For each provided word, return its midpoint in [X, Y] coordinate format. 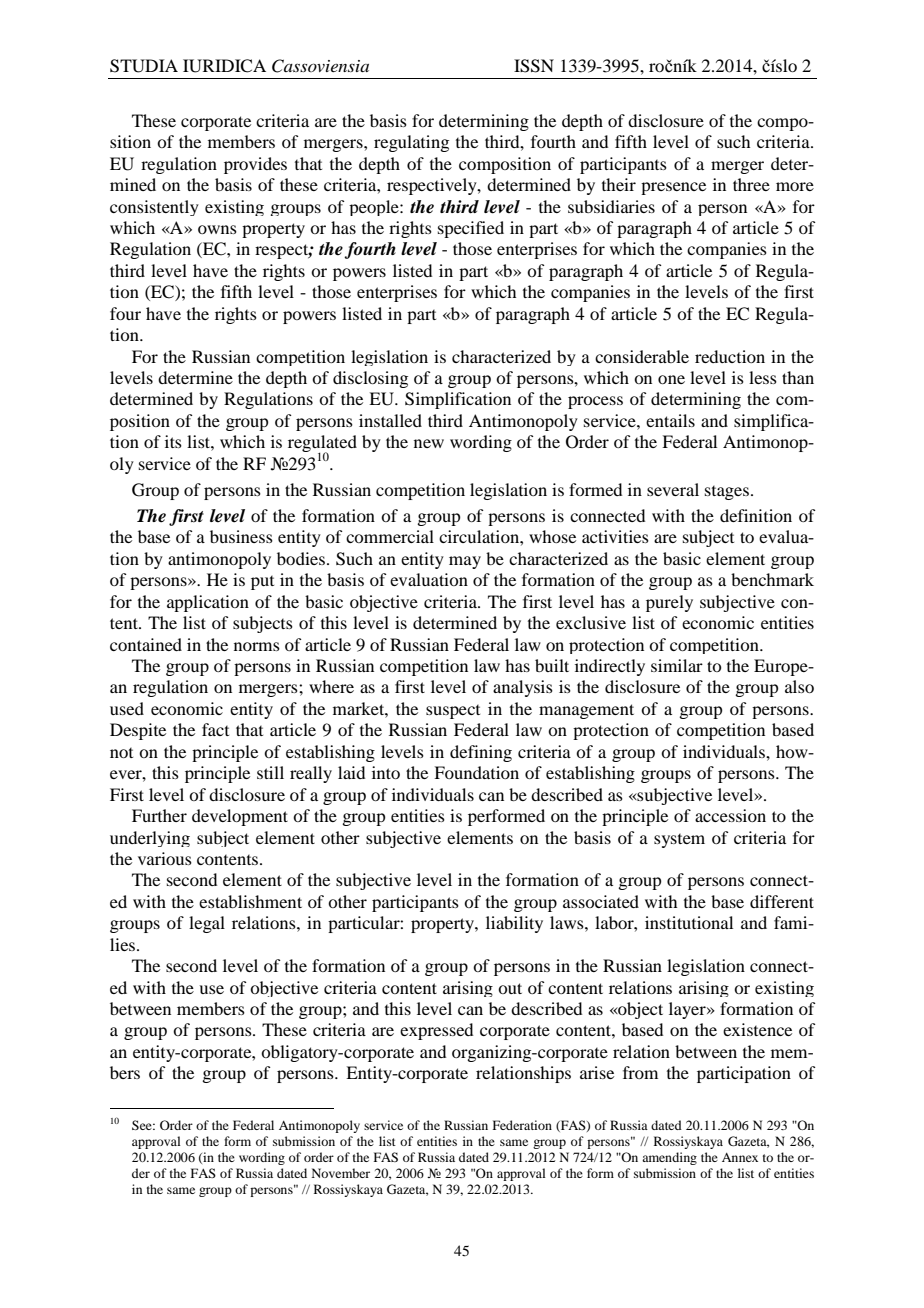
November [341, 1173]
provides [255, 165]
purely [669, 603]
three [751, 184]
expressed [436, 1031]
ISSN [534, 66]
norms [257, 646]
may [465, 562]
